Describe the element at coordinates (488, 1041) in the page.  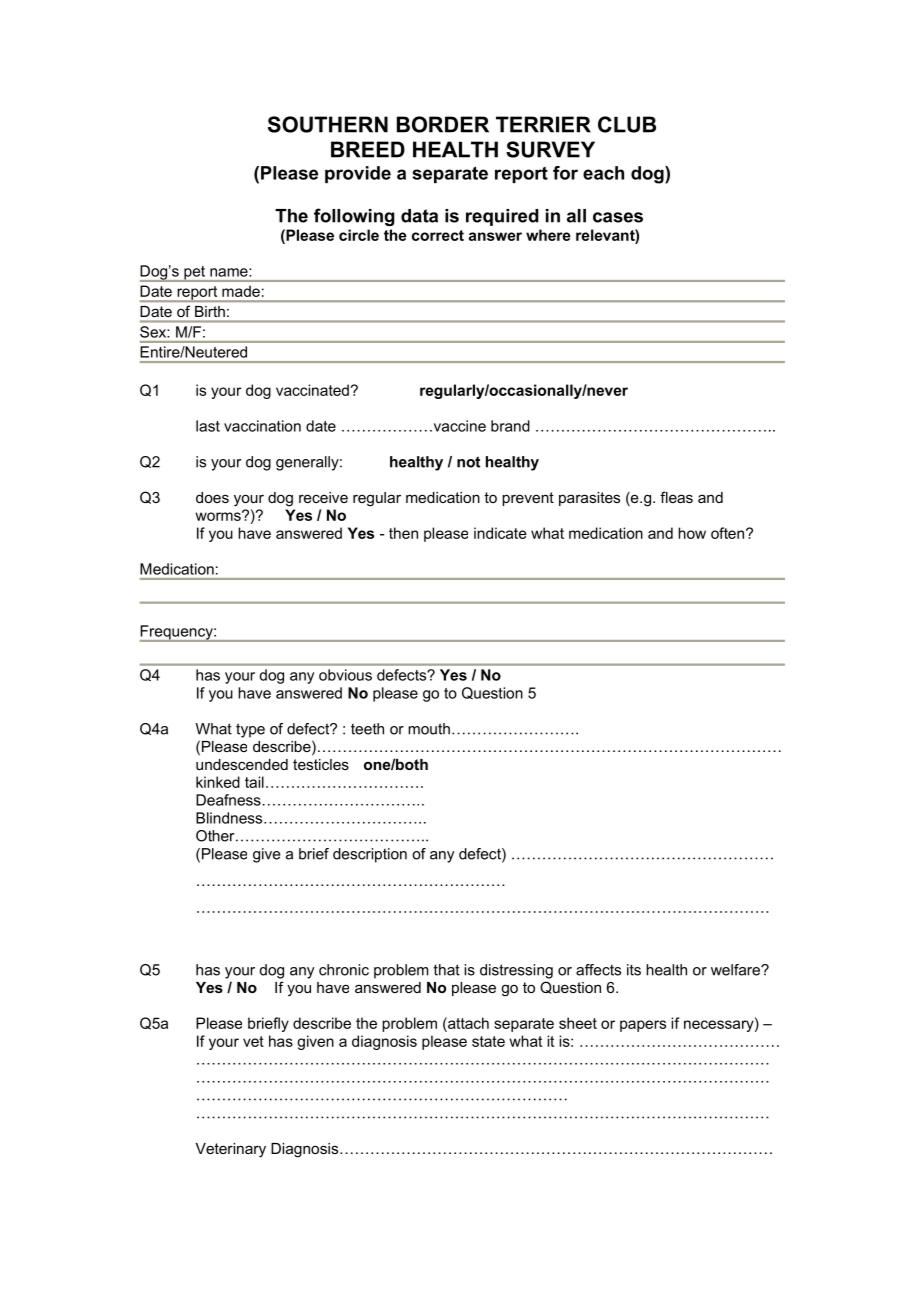
I see `state` at that location.
